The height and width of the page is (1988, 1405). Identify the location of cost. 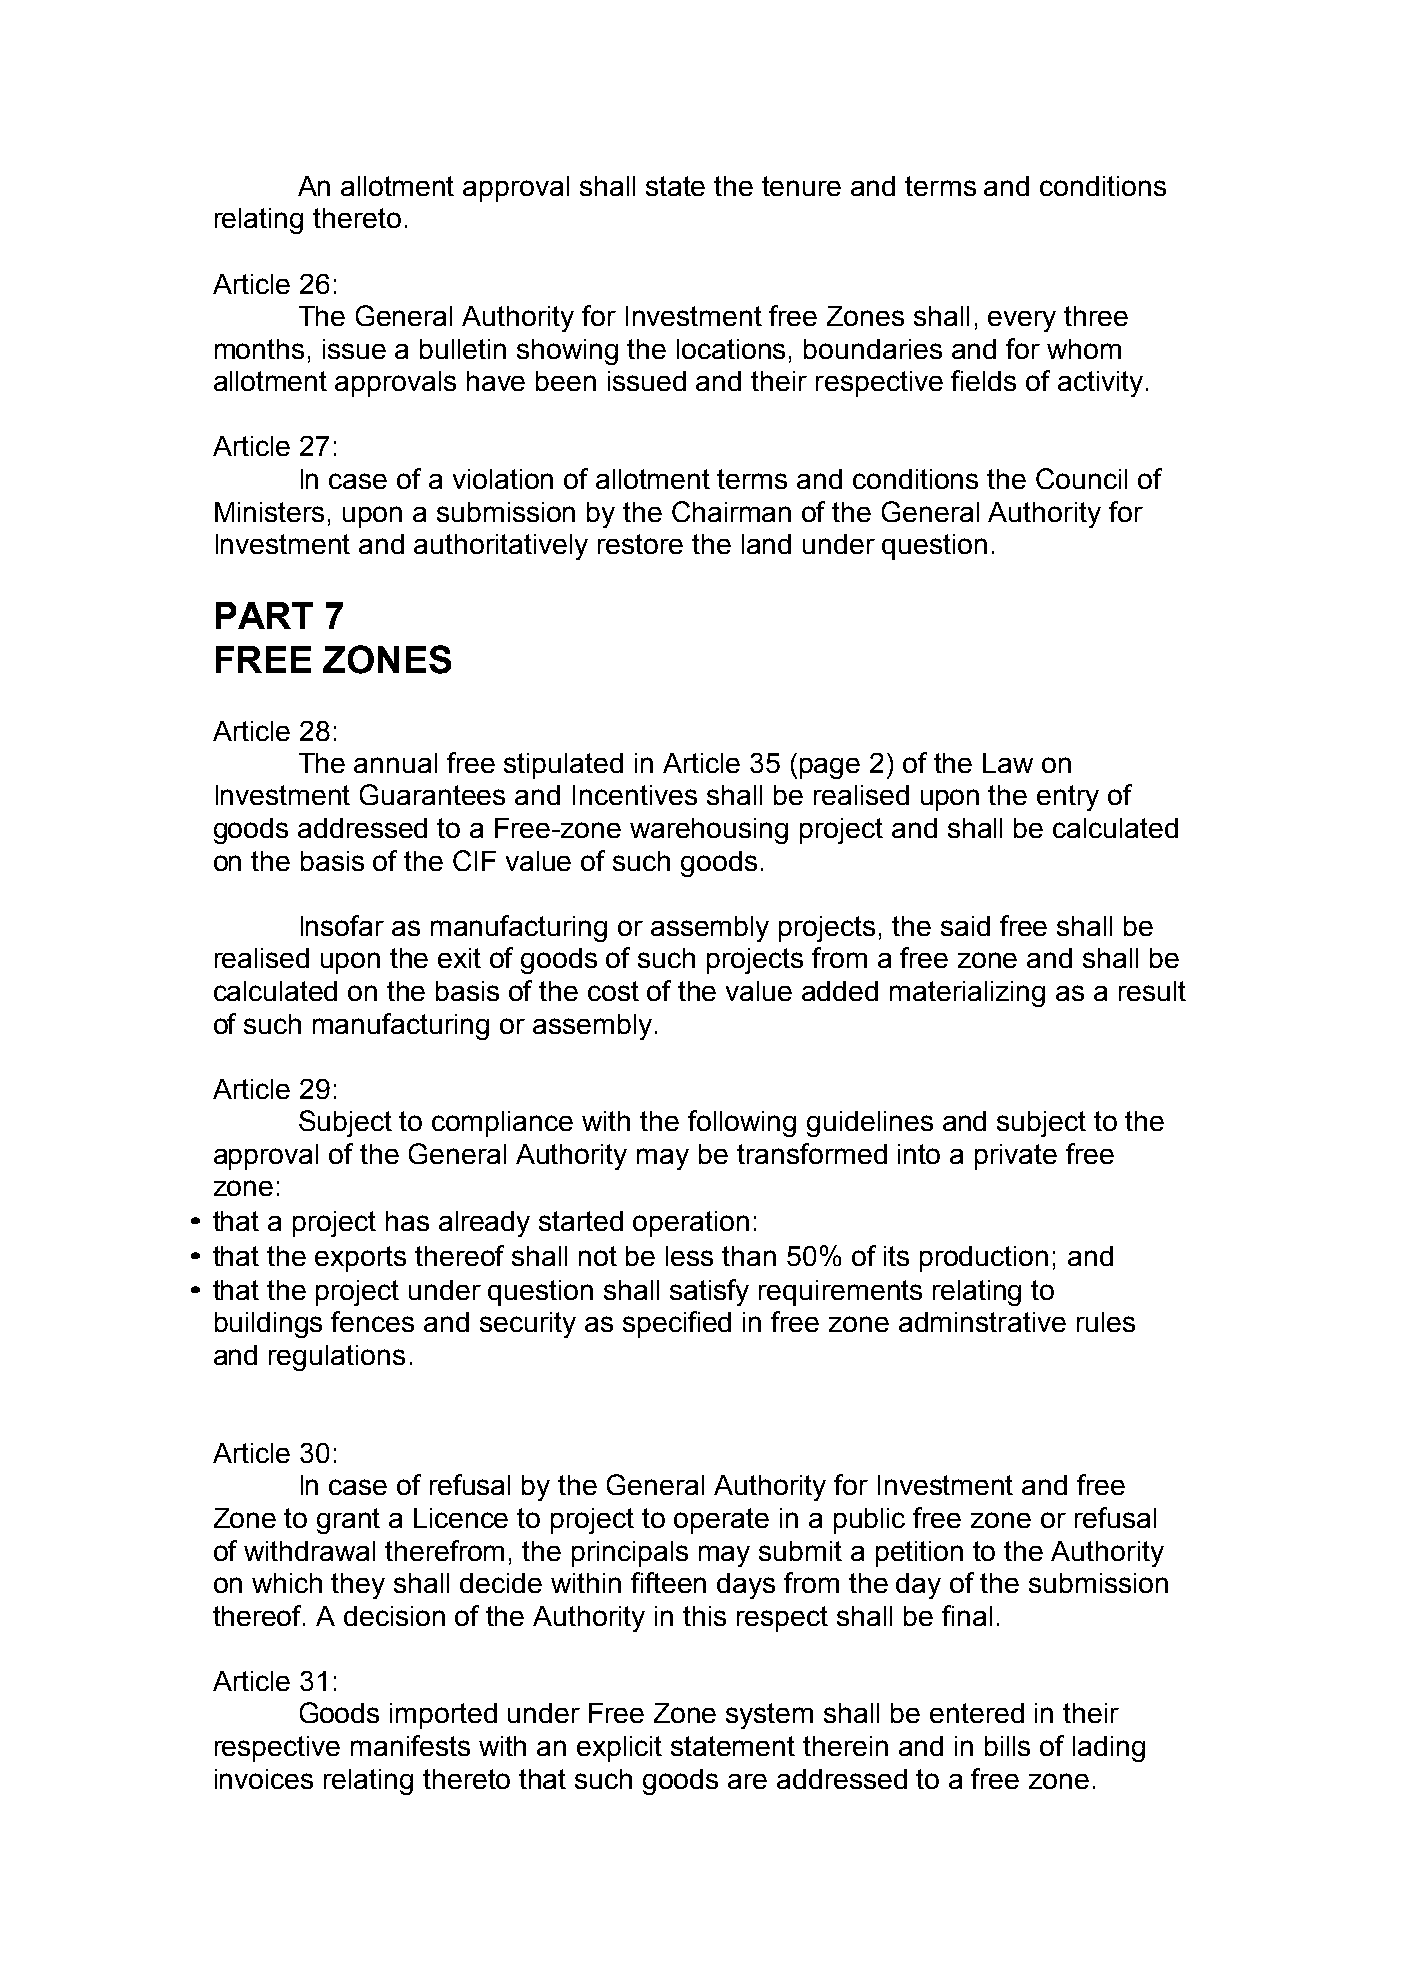
(613, 991).
